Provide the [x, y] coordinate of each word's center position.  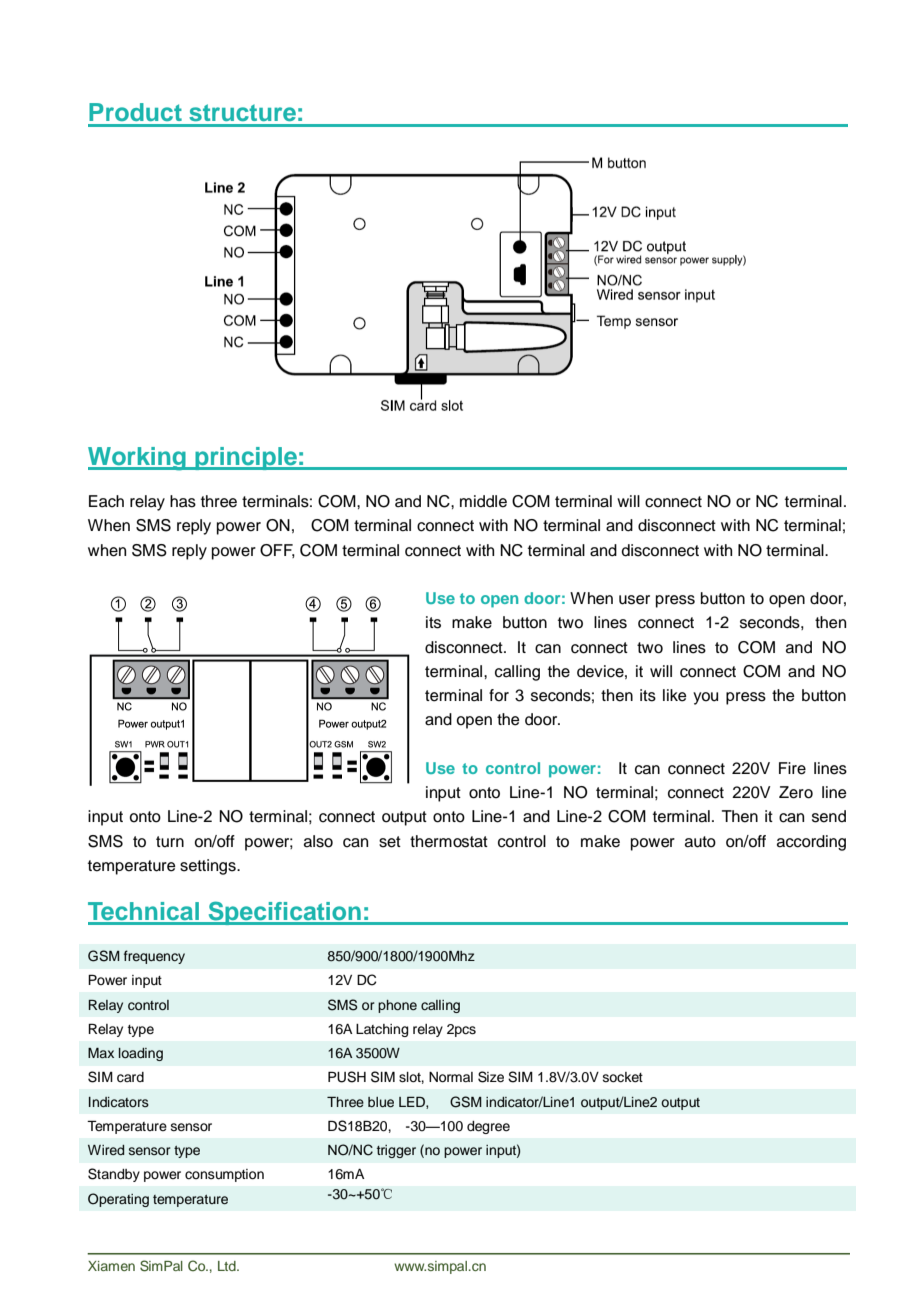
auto [700, 842]
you [705, 698]
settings [209, 867]
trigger [396, 1151]
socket [623, 1077]
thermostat [449, 841]
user [634, 600]
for [499, 695]
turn [170, 842]
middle [483, 501]
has [183, 501]
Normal [451, 1077]
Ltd [228, 1266]
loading [141, 1054]
